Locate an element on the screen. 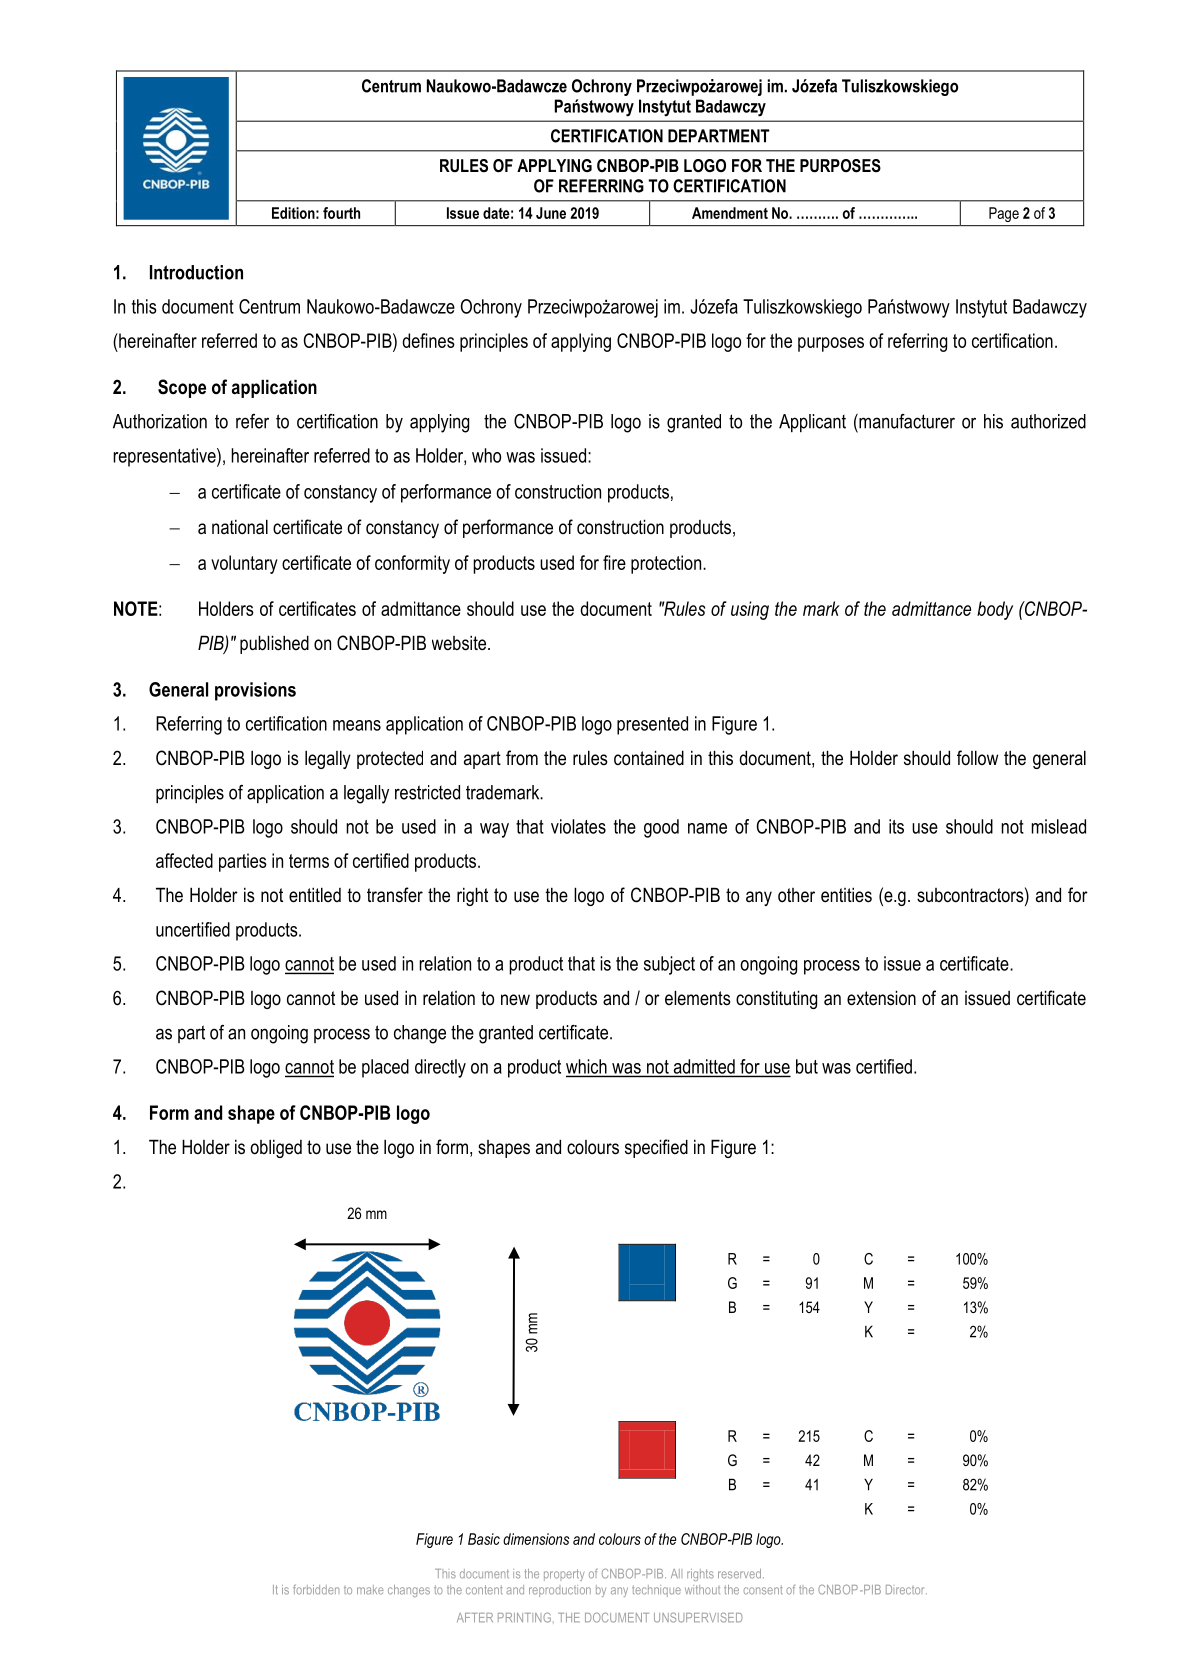 Image resolution: width=1186 pixels, height=1677 pixels. subject is located at coordinates (669, 965).
